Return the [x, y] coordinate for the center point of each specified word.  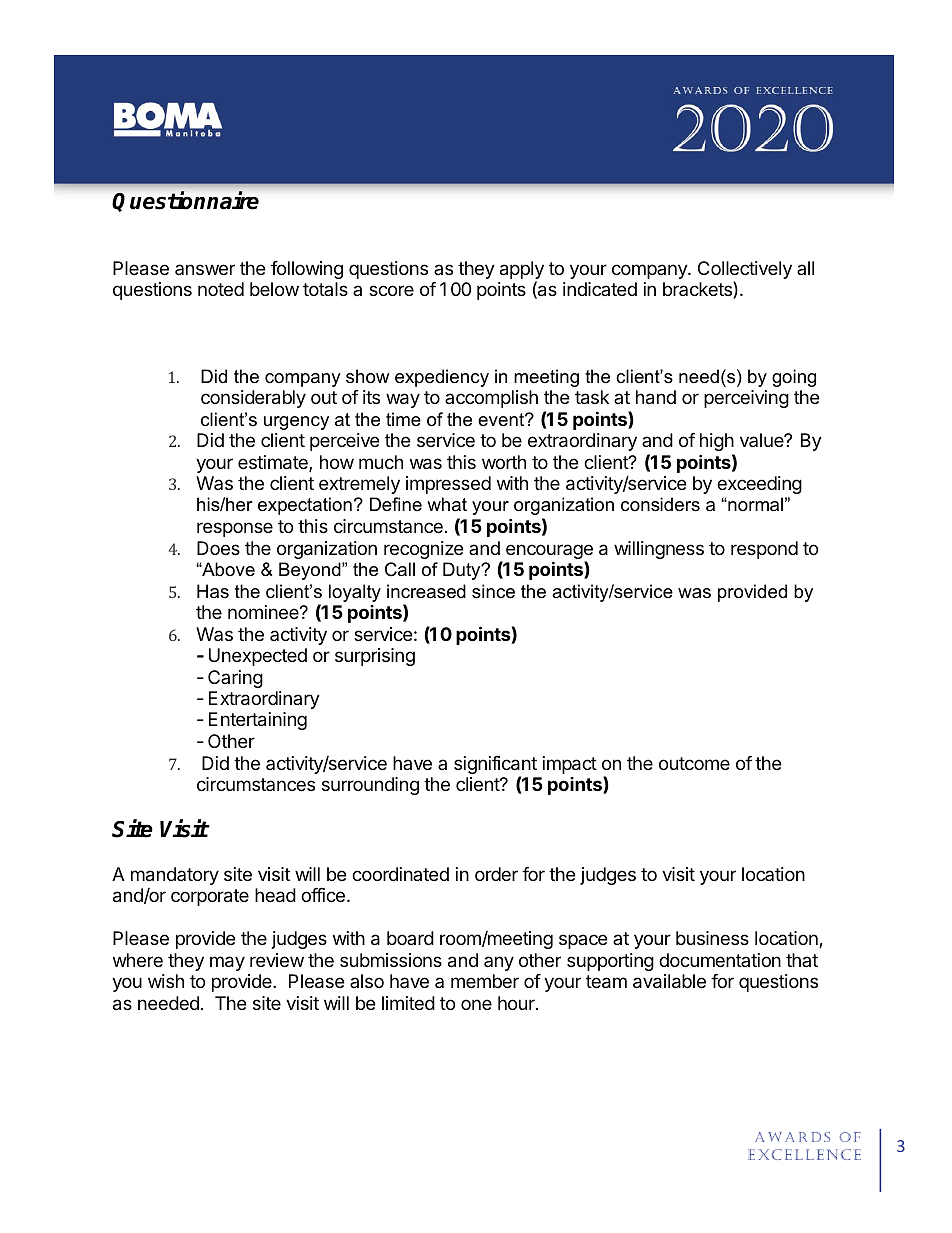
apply [522, 271]
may [227, 963]
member [485, 981]
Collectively [745, 271]
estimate [274, 463]
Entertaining [258, 721]
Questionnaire [185, 201]
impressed [448, 485]
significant [495, 766]
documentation [720, 960]
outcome [694, 763]
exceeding [759, 485]
